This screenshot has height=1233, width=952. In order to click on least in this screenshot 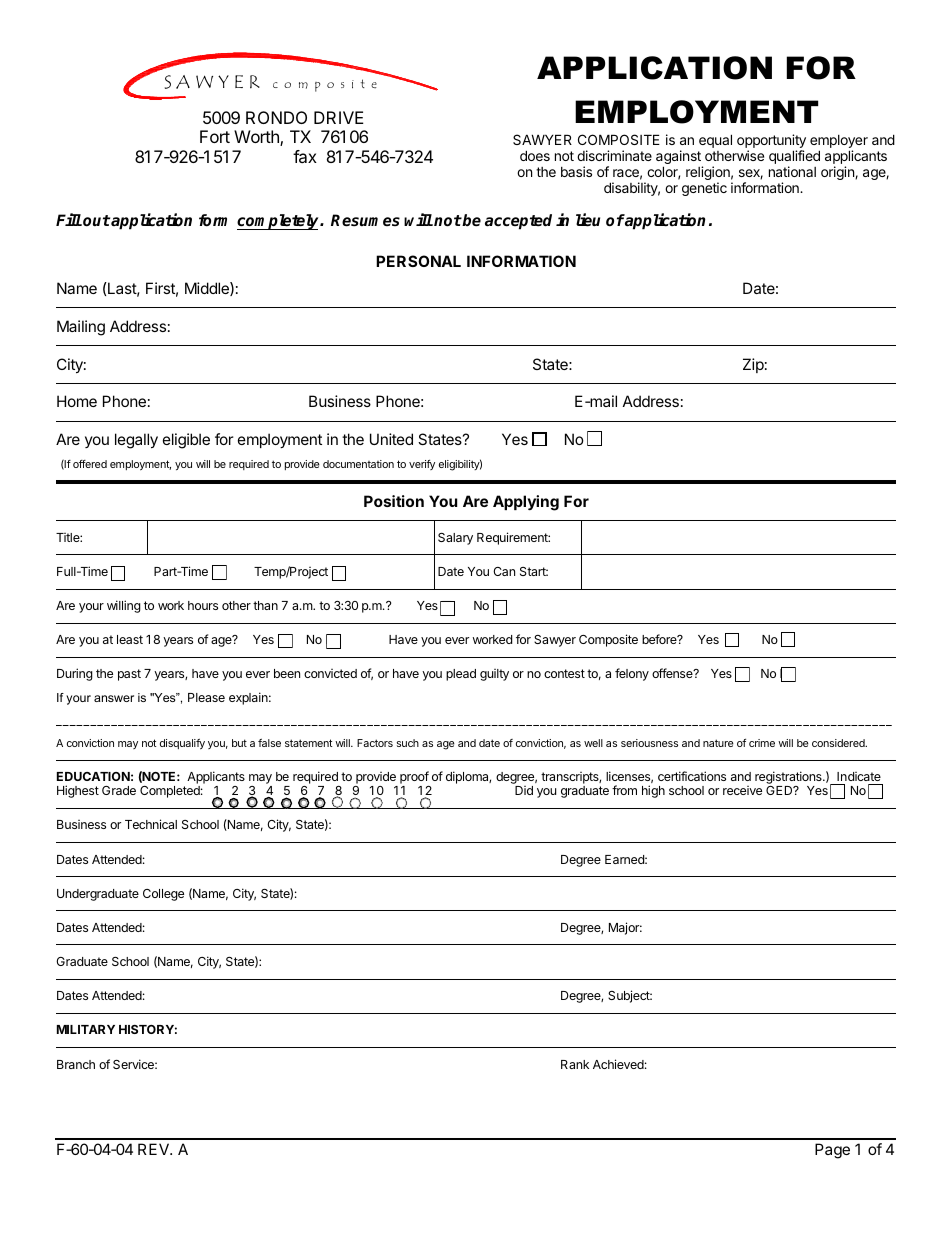, I will do `click(130, 639)`.
